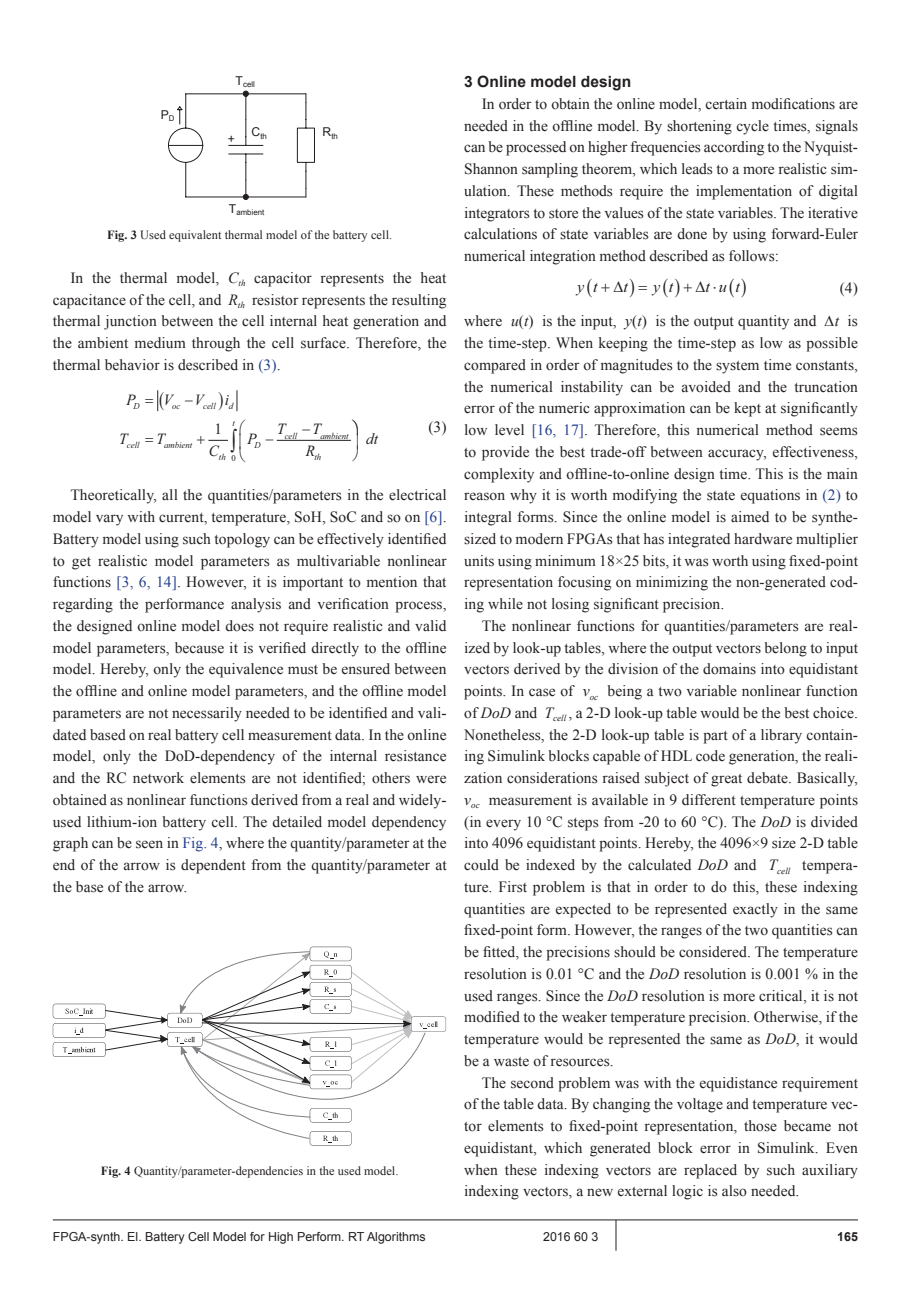  I want to click on integrators, so click(497, 214).
